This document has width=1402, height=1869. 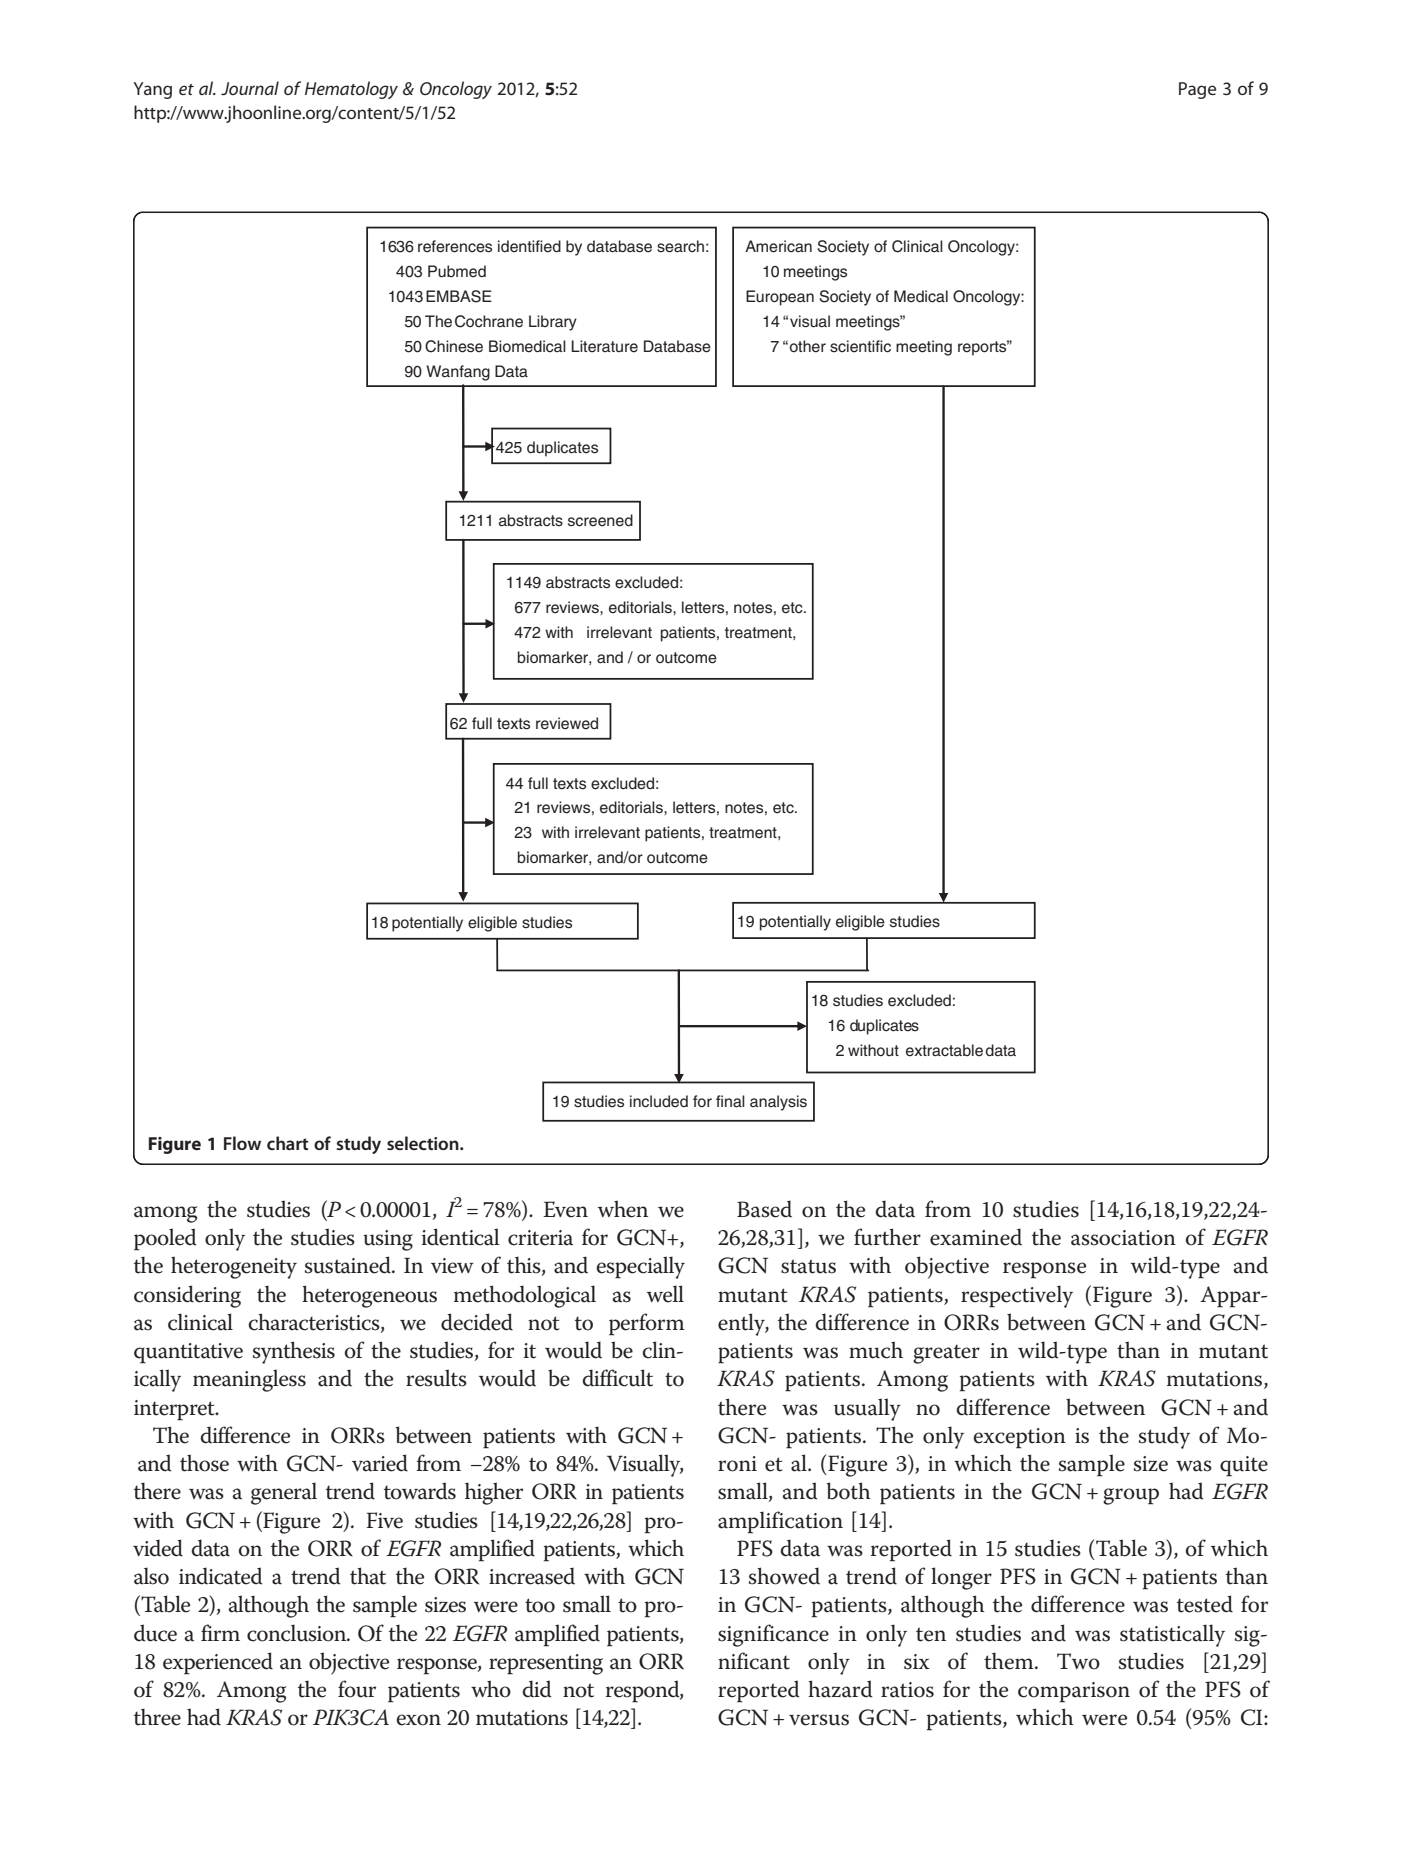 What do you see at coordinates (1197, 90) in the document?
I see `Page` at bounding box center [1197, 90].
